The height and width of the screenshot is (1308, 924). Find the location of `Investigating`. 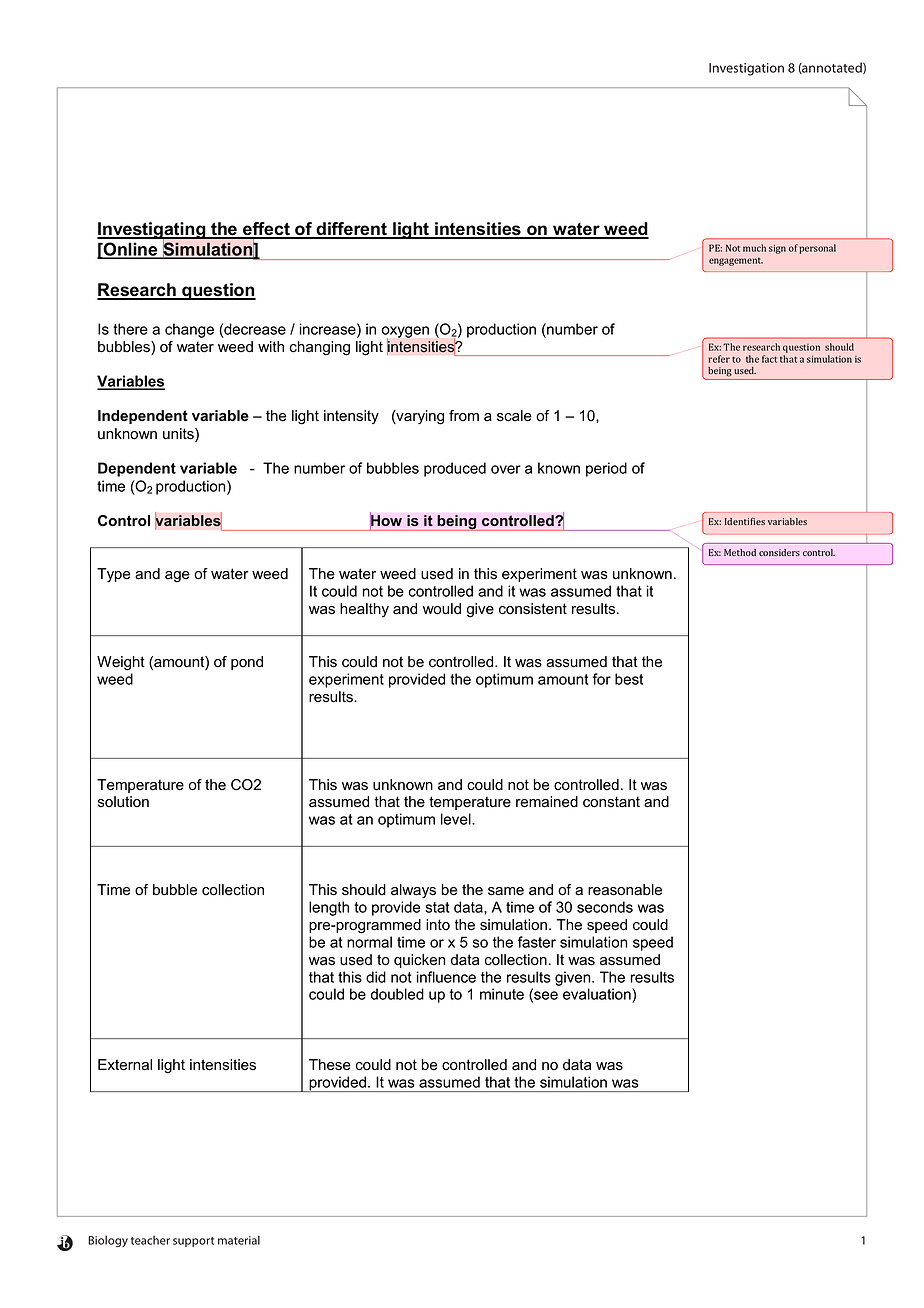

Investigating is located at coordinates (152, 231).
